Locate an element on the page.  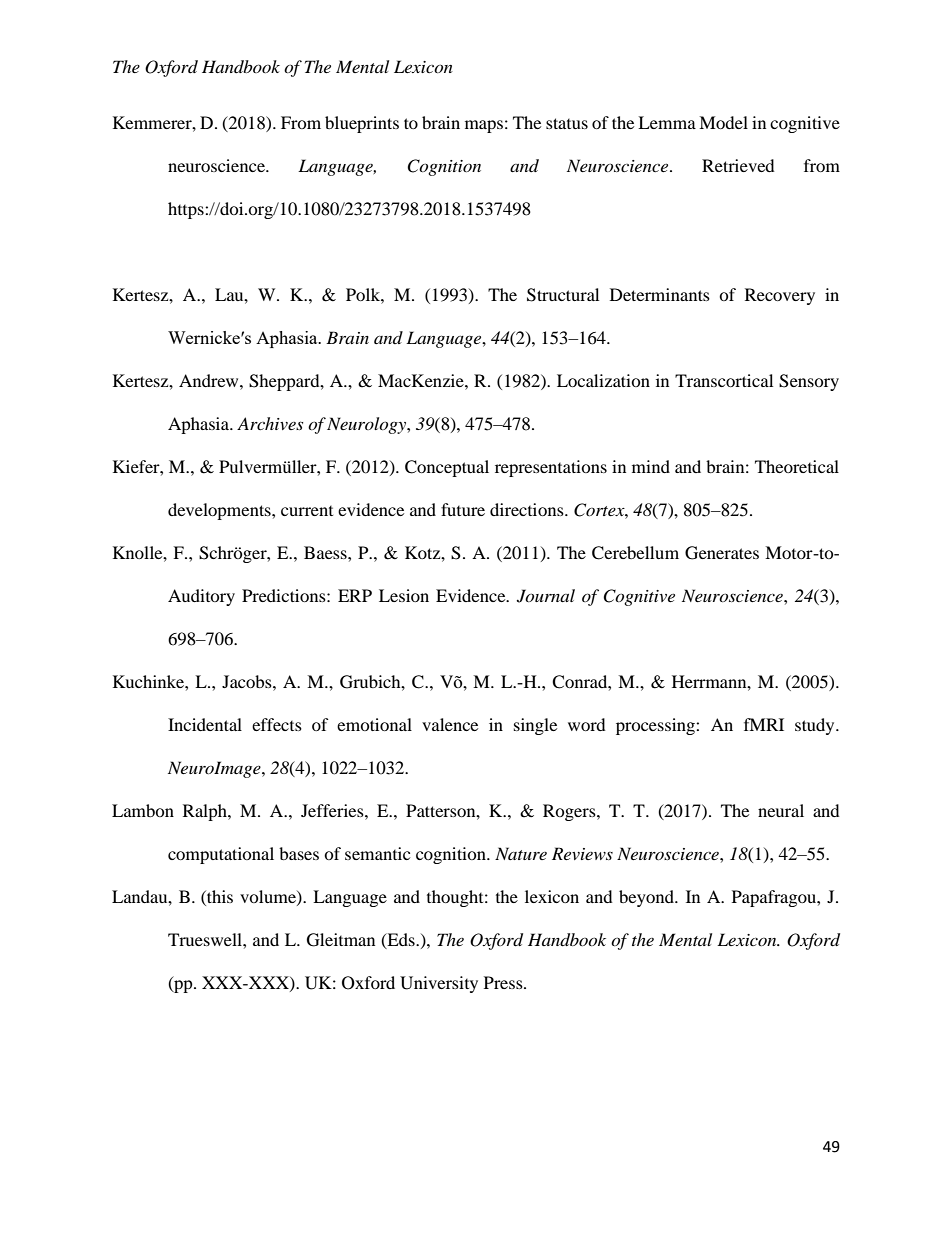
directions is located at coordinates (528, 509).
